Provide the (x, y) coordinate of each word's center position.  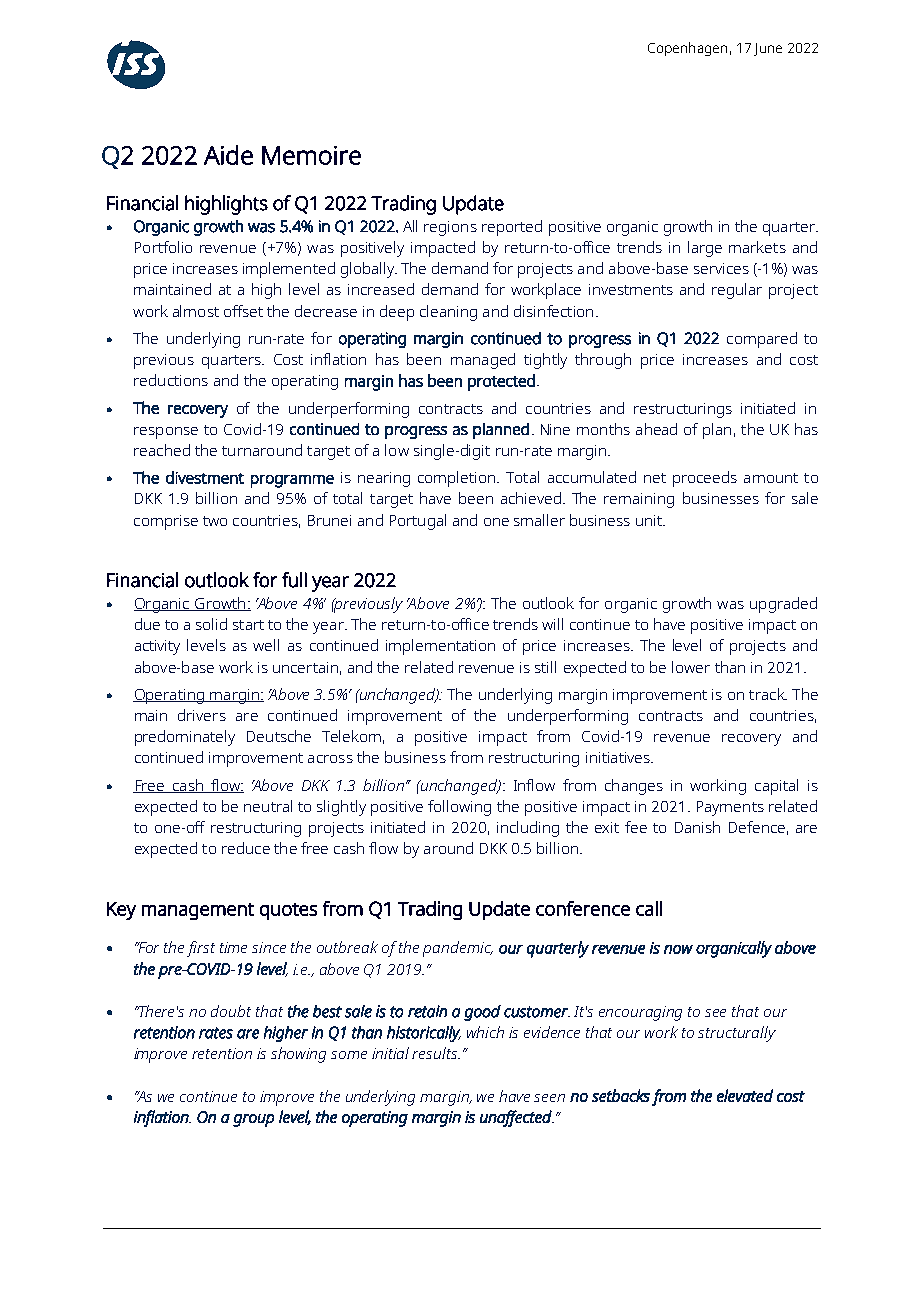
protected (501, 382)
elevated (745, 1095)
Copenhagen (687, 49)
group (253, 1120)
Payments (730, 808)
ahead (656, 429)
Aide (228, 155)
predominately (185, 738)
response (166, 433)
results (436, 1053)
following (459, 808)
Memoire (311, 155)
